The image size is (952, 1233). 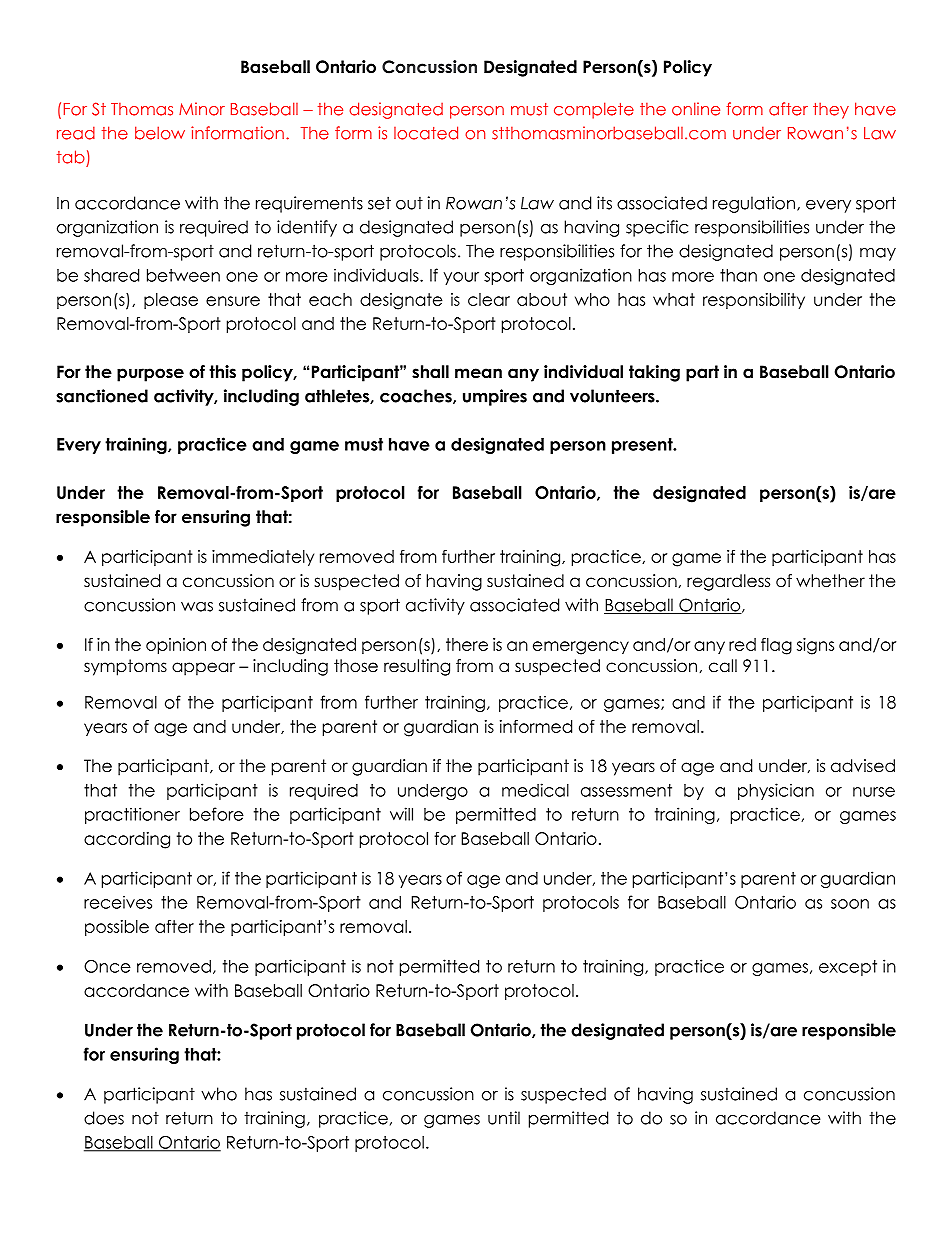 I want to click on does, so click(x=104, y=1118).
